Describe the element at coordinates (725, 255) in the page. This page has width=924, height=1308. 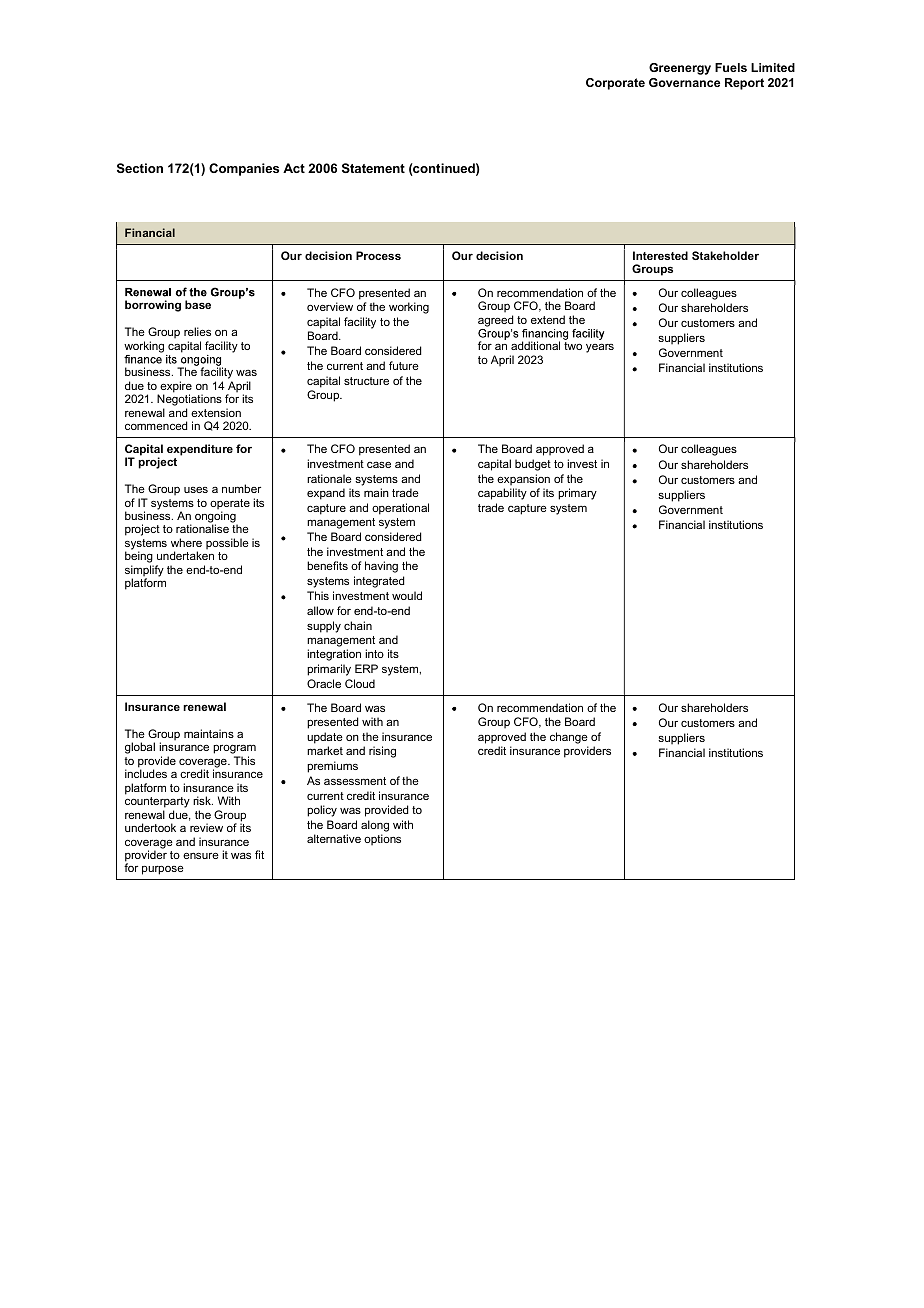
I see `Stakeholder` at that location.
